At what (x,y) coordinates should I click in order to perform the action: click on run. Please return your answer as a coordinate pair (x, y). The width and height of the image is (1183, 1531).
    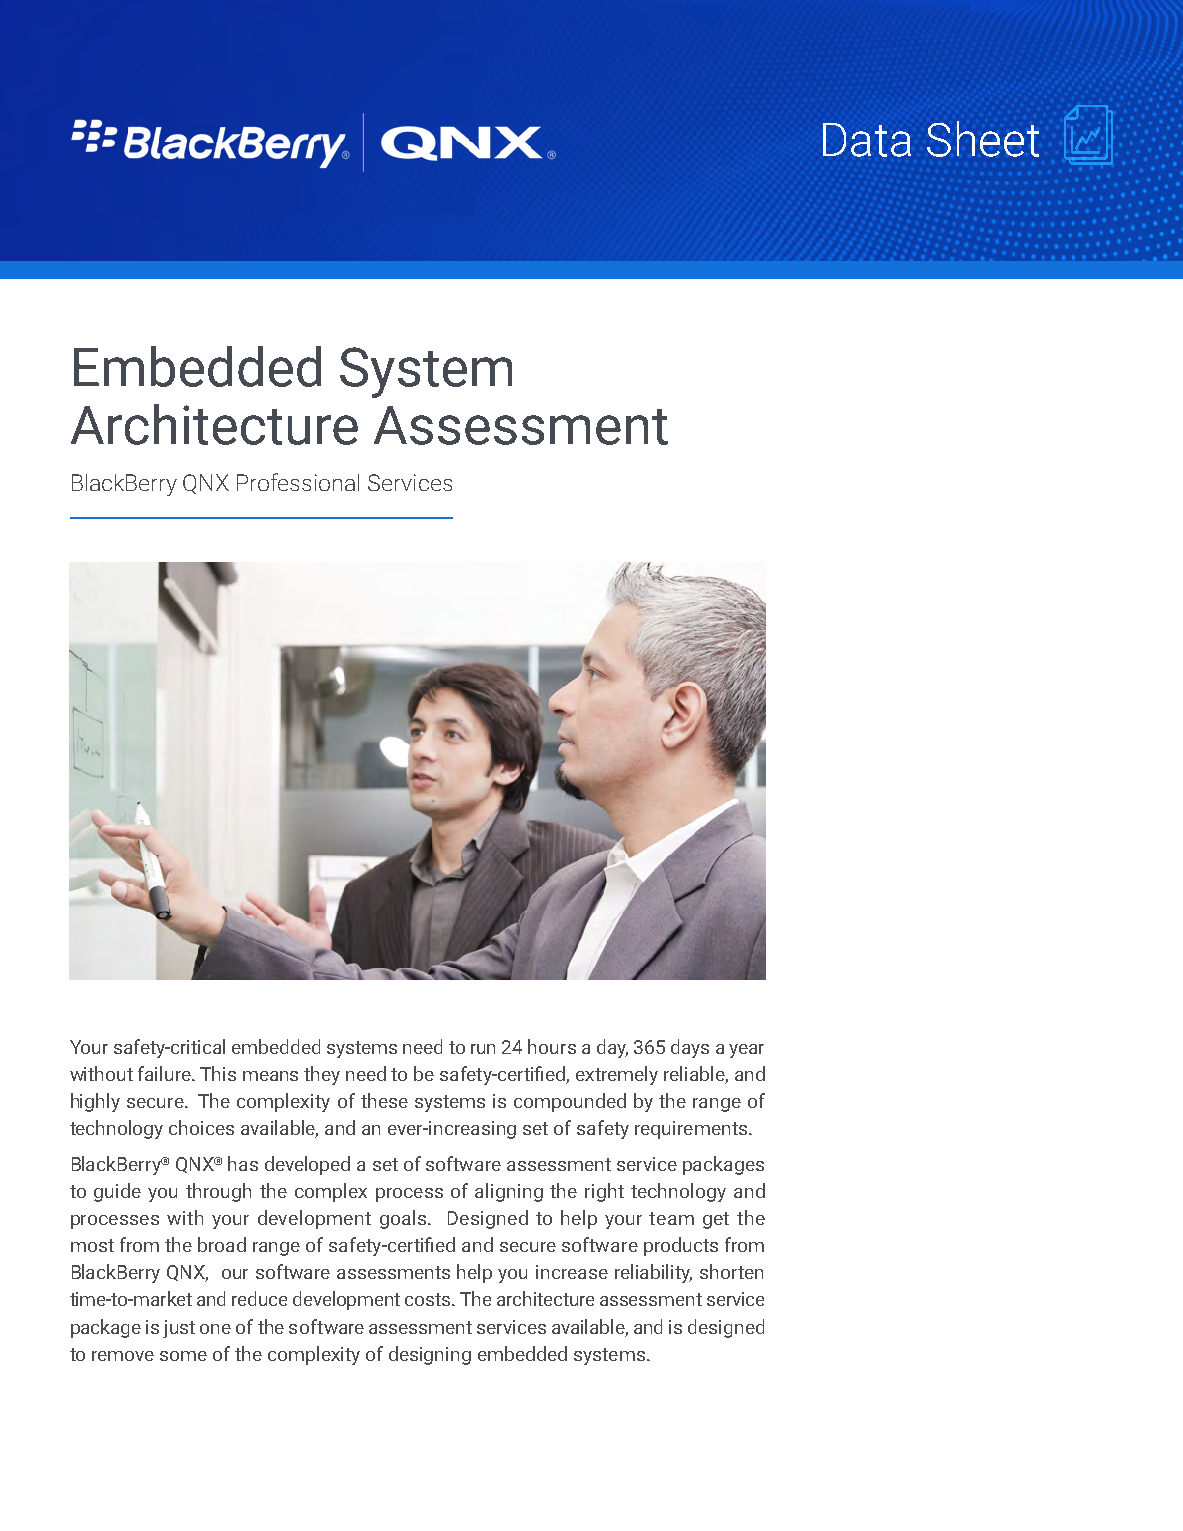
    Looking at the image, I should click on (483, 1049).
